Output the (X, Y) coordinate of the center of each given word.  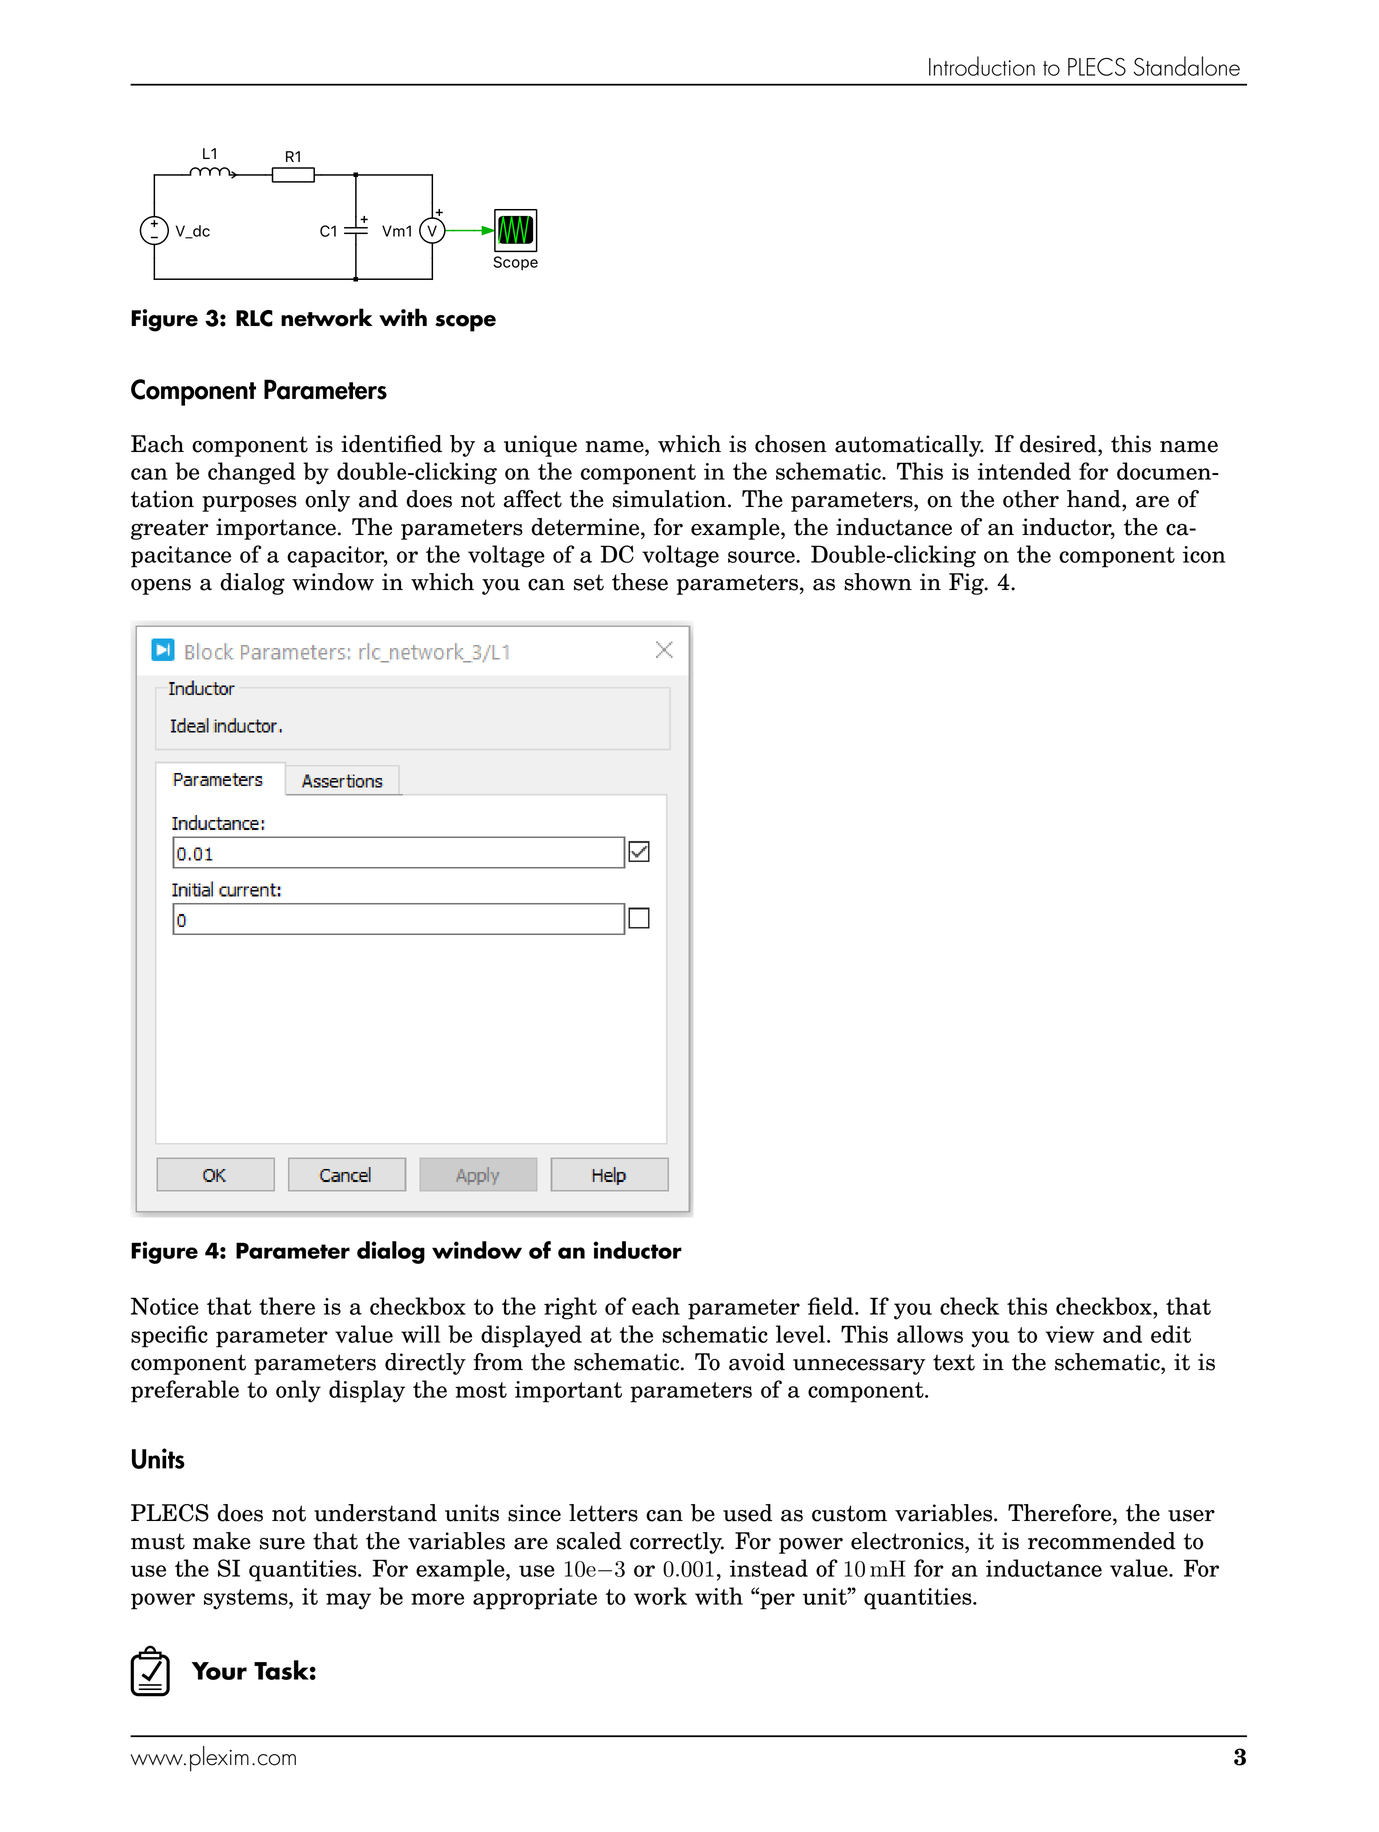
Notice (165, 1306)
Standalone (1186, 66)
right (570, 1308)
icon (1204, 554)
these (640, 582)
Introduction (982, 66)
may (348, 1601)
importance (276, 529)
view (1069, 1334)
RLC (254, 318)
